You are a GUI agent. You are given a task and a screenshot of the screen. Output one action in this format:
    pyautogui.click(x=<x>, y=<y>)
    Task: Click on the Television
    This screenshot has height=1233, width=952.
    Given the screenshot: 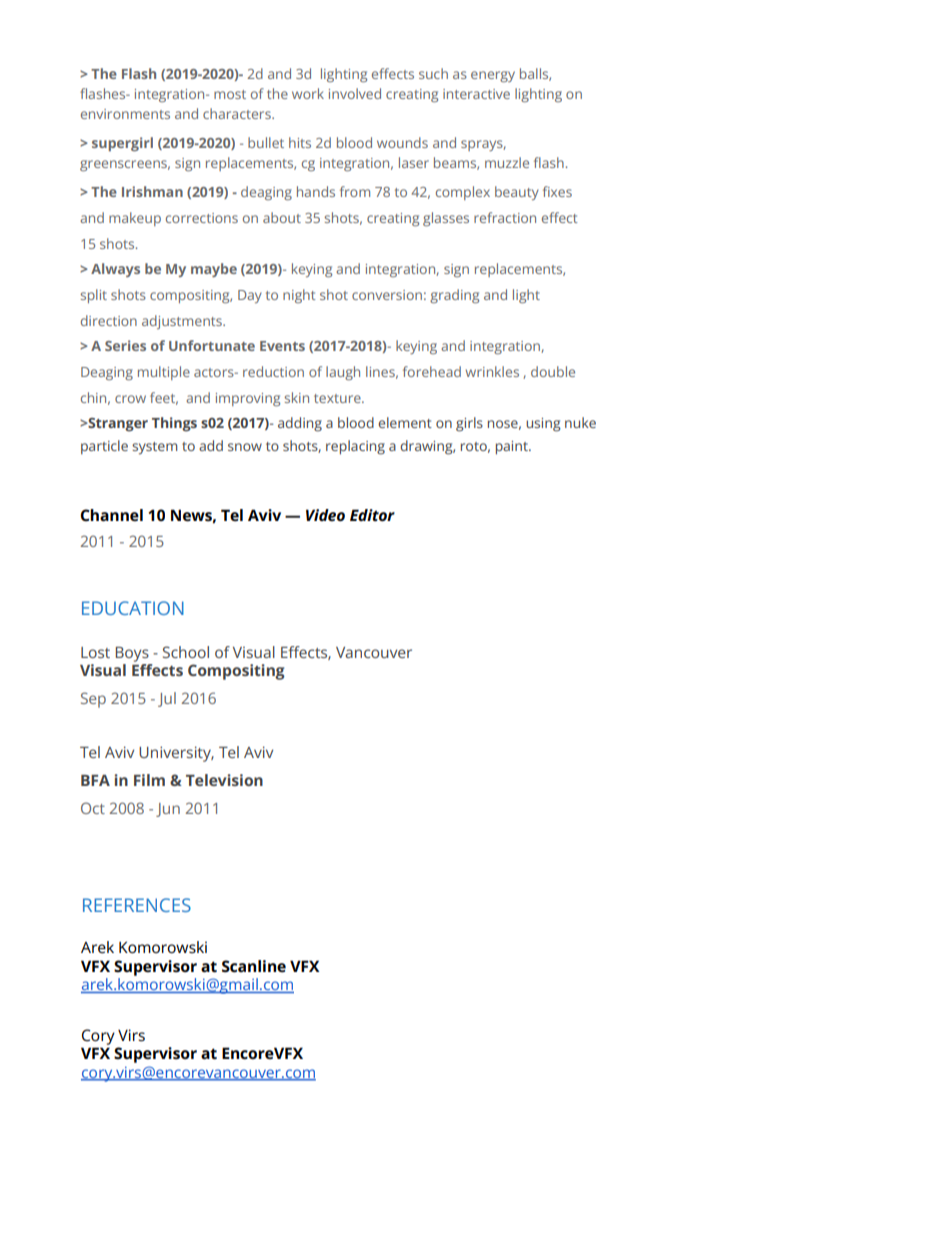 What is the action you would take?
    pyautogui.click(x=224, y=780)
